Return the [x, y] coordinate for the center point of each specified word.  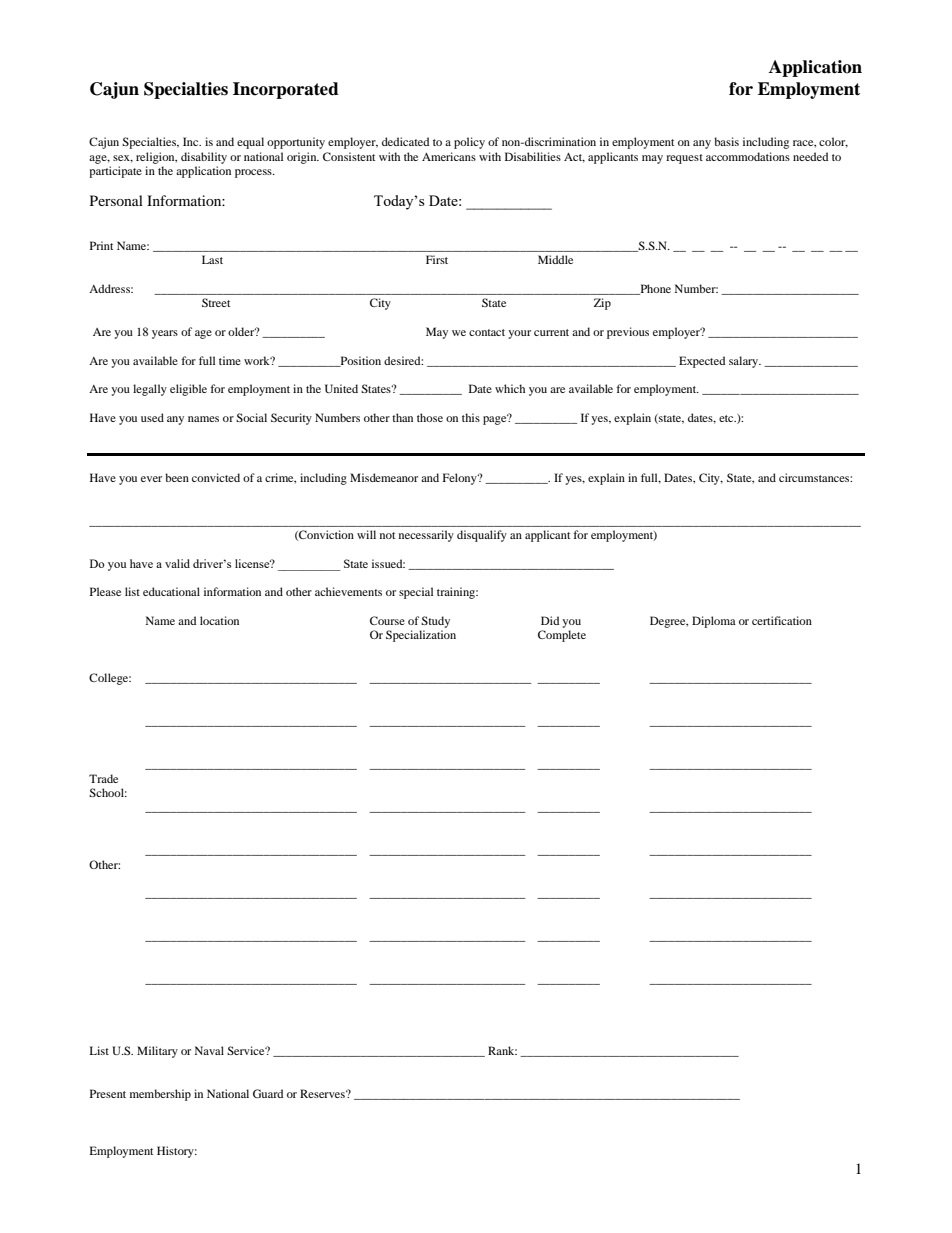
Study [435, 622]
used [152, 417]
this [471, 417]
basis [726, 141]
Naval [209, 1050]
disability [204, 158]
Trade [103, 778]
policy [469, 143]
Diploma [714, 622]
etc [727, 418]
